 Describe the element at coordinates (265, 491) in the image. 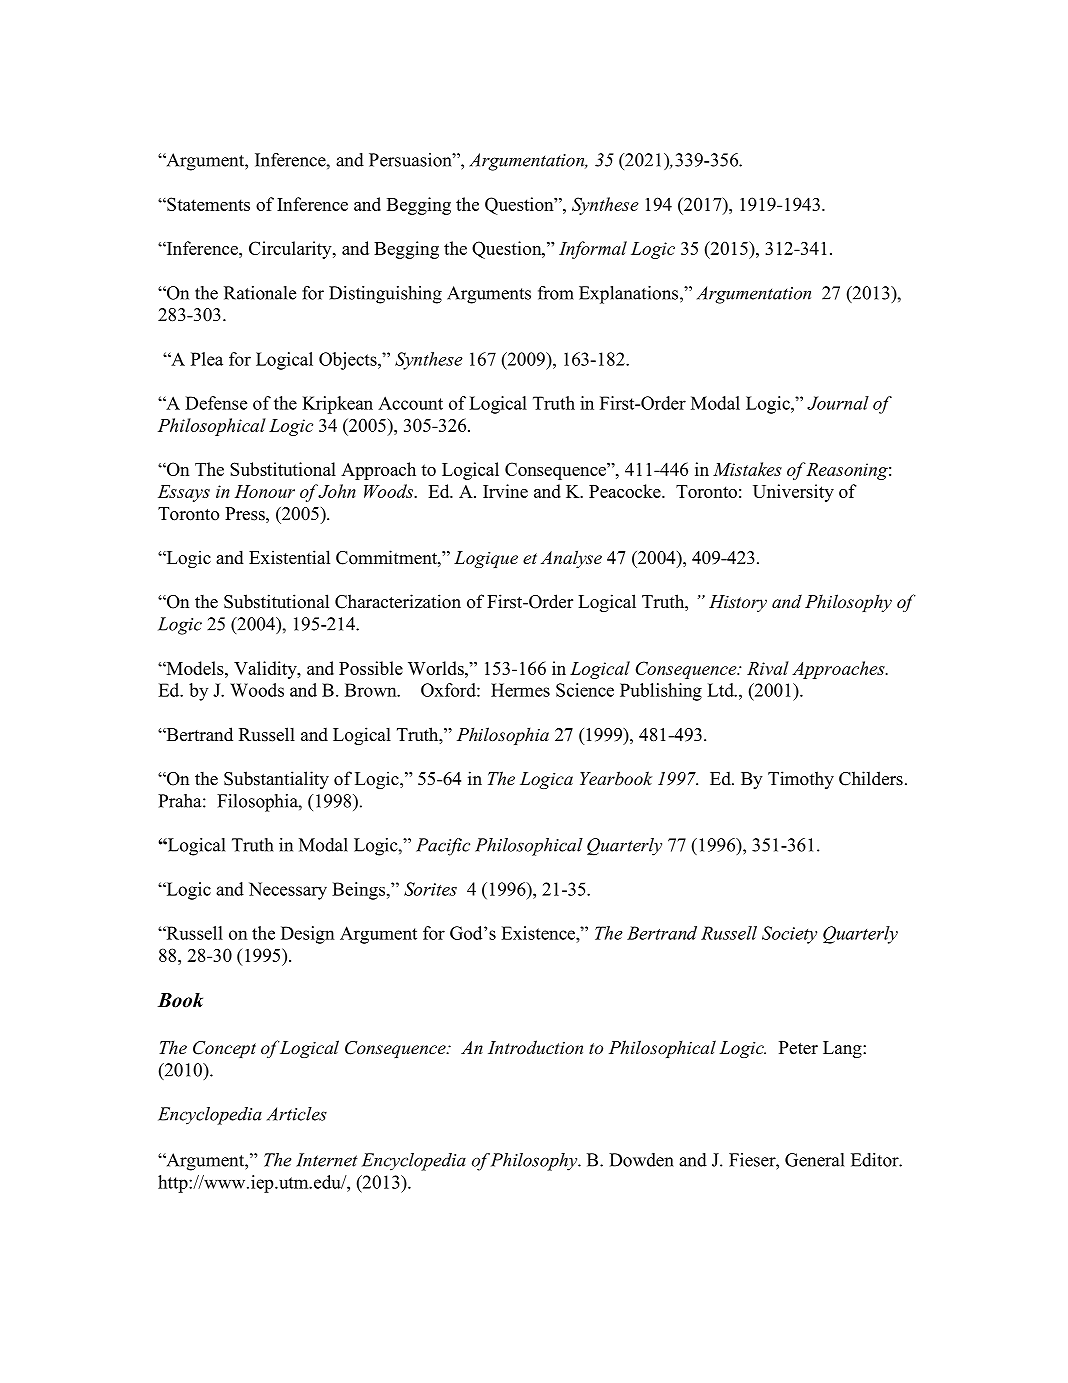

I see `Honour` at that location.
